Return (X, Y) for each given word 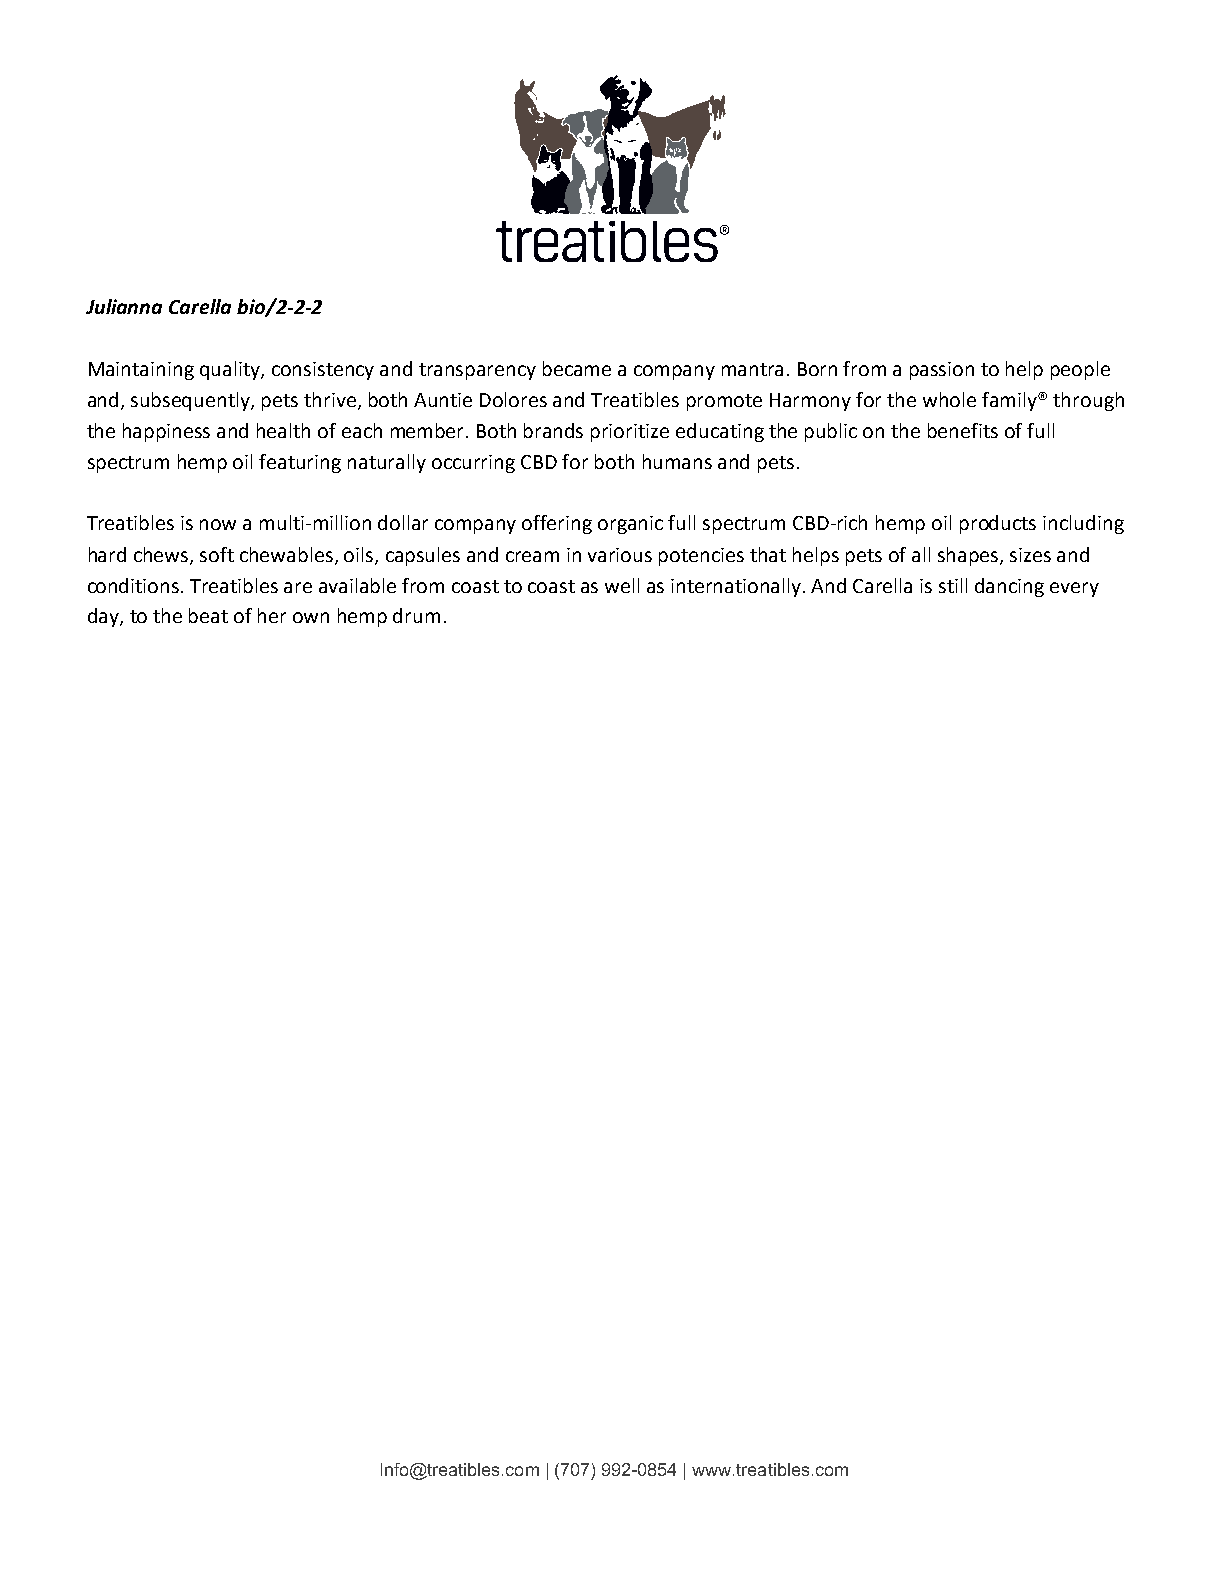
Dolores (513, 399)
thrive (331, 400)
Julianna (124, 306)
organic (630, 525)
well (622, 585)
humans (677, 461)
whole (949, 399)
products (998, 524)
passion (942, 371)
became (577, 368)
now (218, 524)
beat (208, 615)
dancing (1009, 587)
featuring (300, 463)
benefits (963, 430)
